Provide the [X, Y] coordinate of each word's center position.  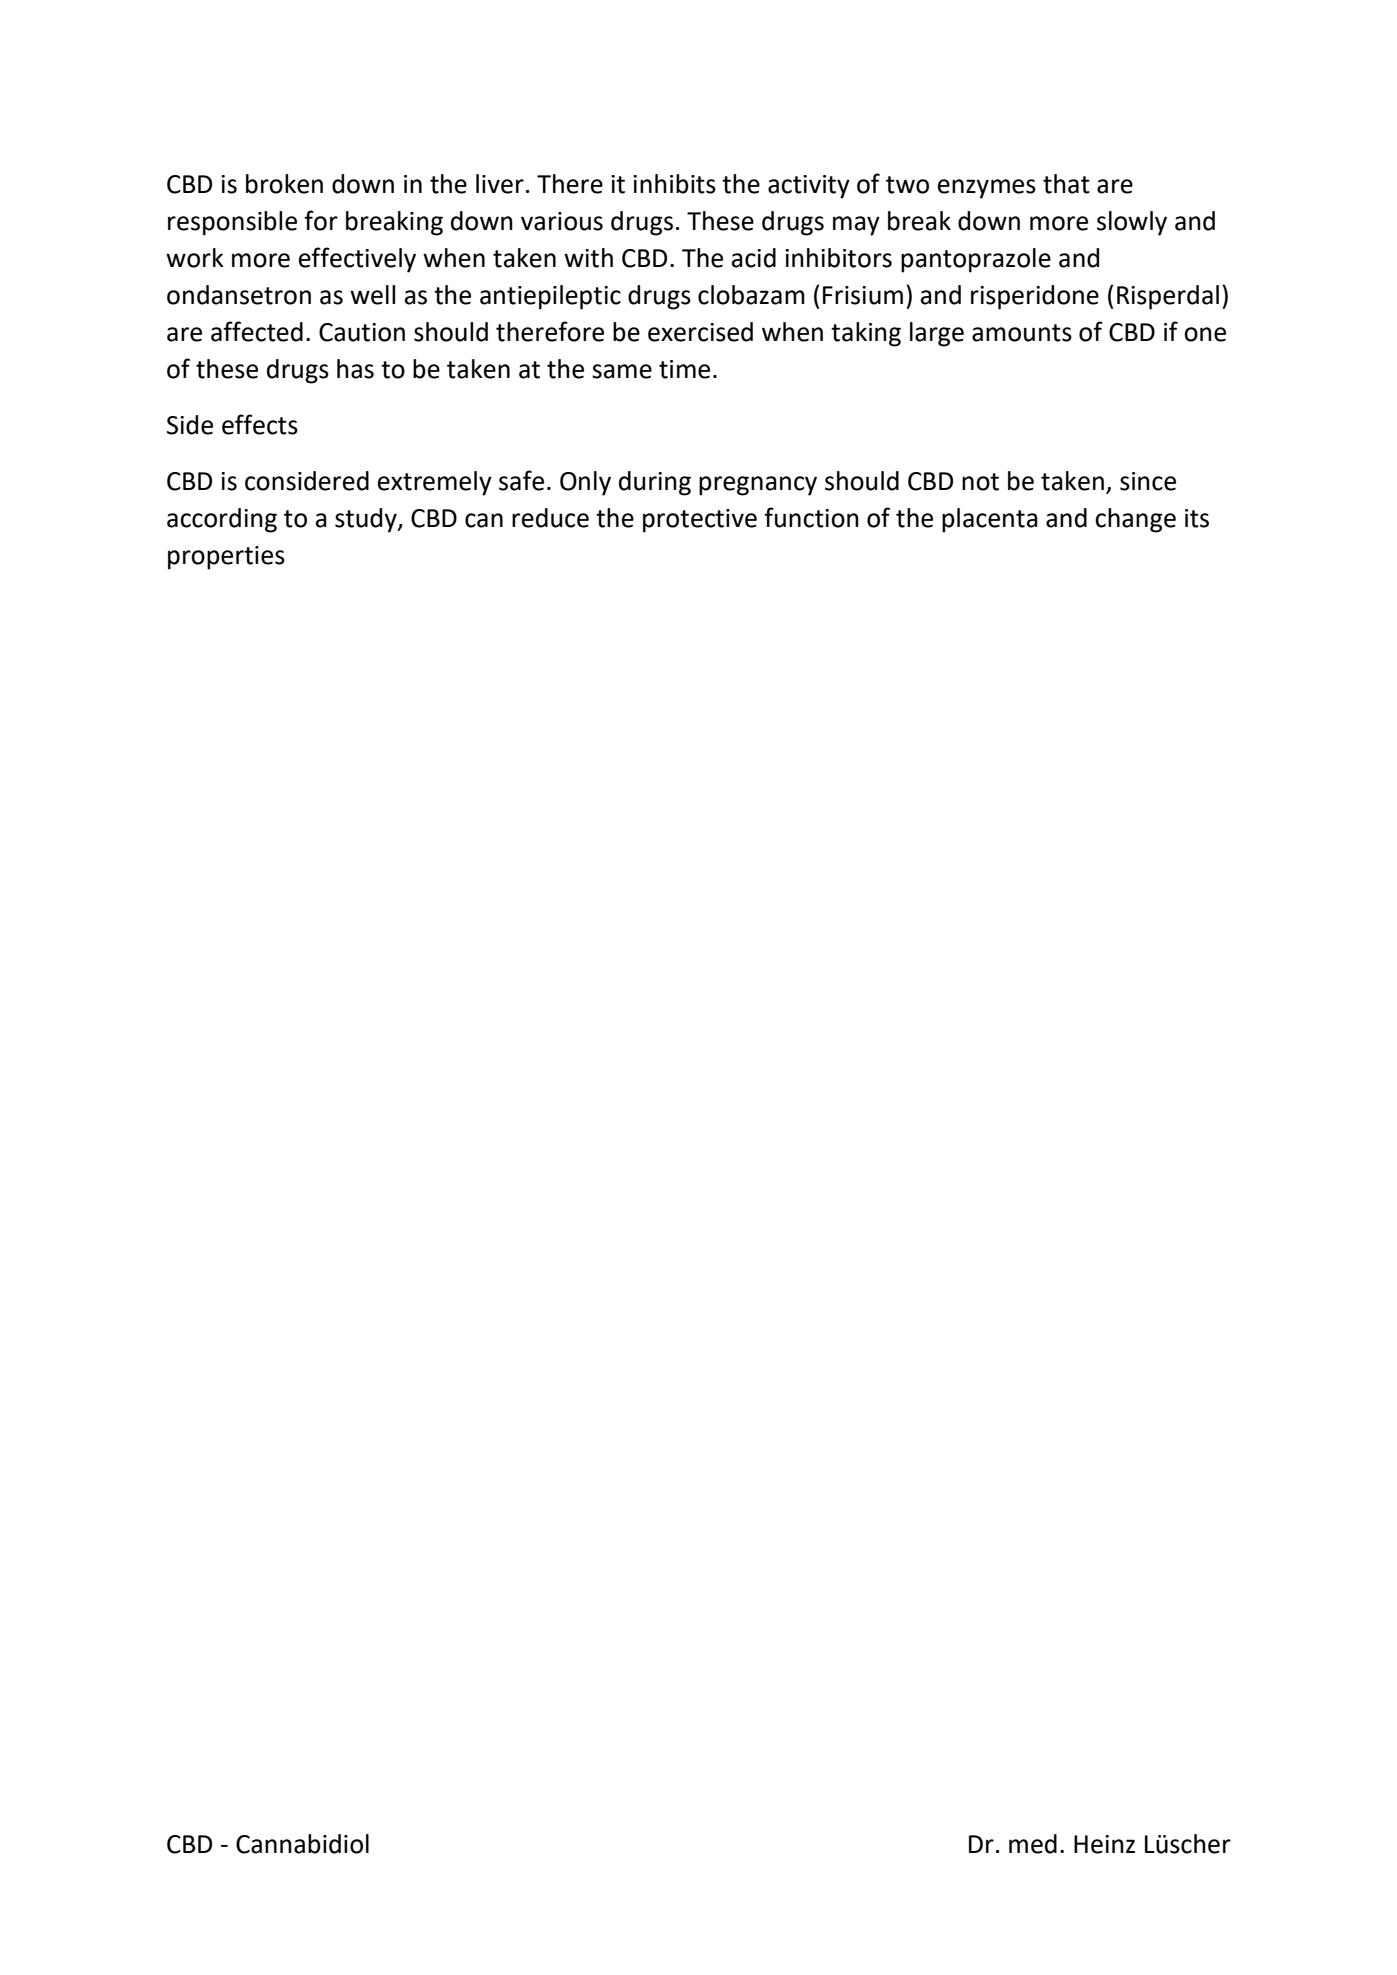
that [1066, 184]
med [1033, 1844]
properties [226, 558]
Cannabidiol [302, 1844]
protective [700, 521]
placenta [990, 520]
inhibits [674, 184]
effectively [357, 260]
